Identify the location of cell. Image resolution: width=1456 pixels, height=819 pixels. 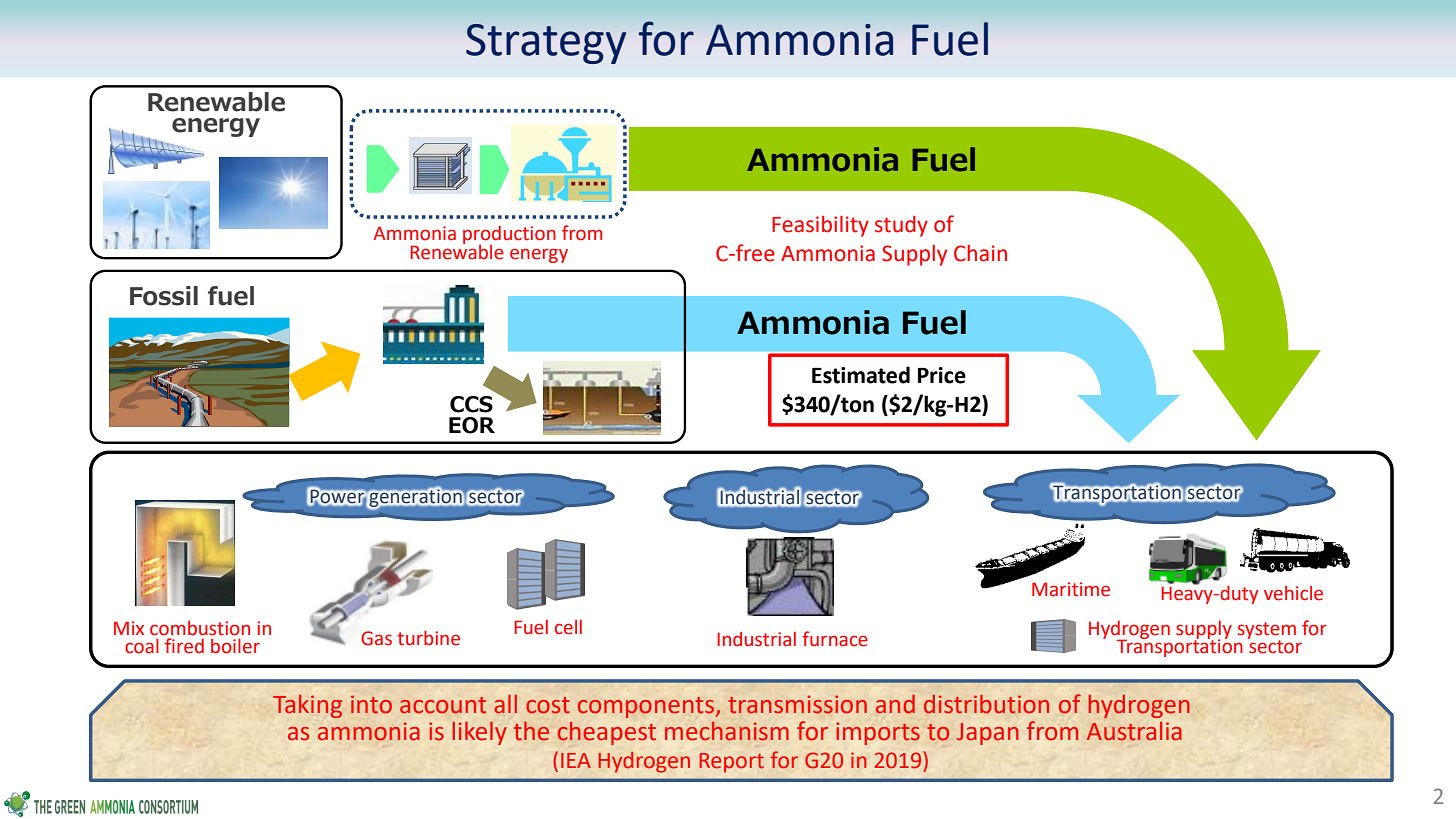
(568, 627).
